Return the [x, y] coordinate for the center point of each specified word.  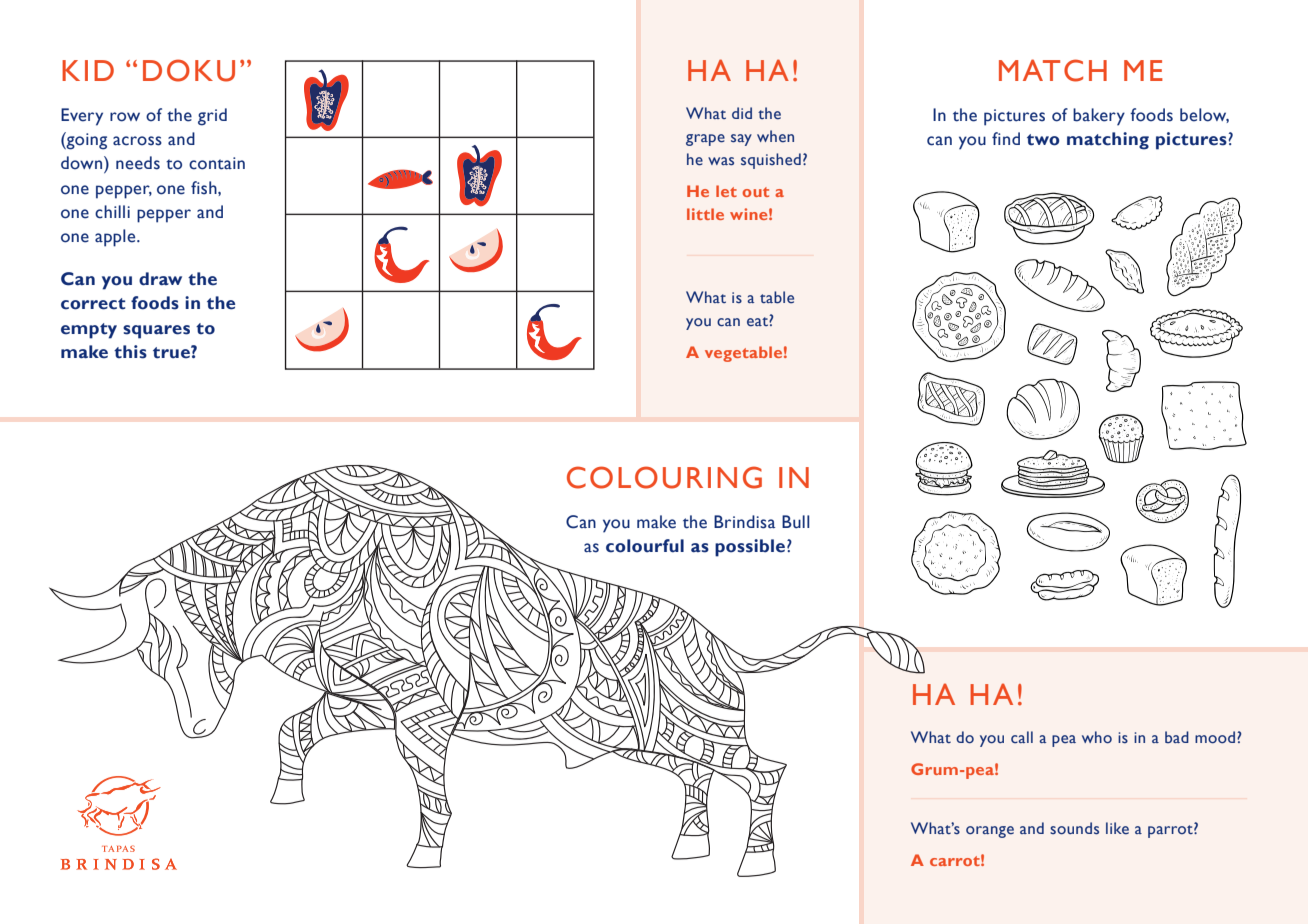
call [1022, 737]
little [705, 214]
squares [156, 332]
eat [758, 321]
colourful [645, 546]
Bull [796, 522]
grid [212, 117]
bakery [1099, 117]
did [742, 113]
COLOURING [664, 477]
